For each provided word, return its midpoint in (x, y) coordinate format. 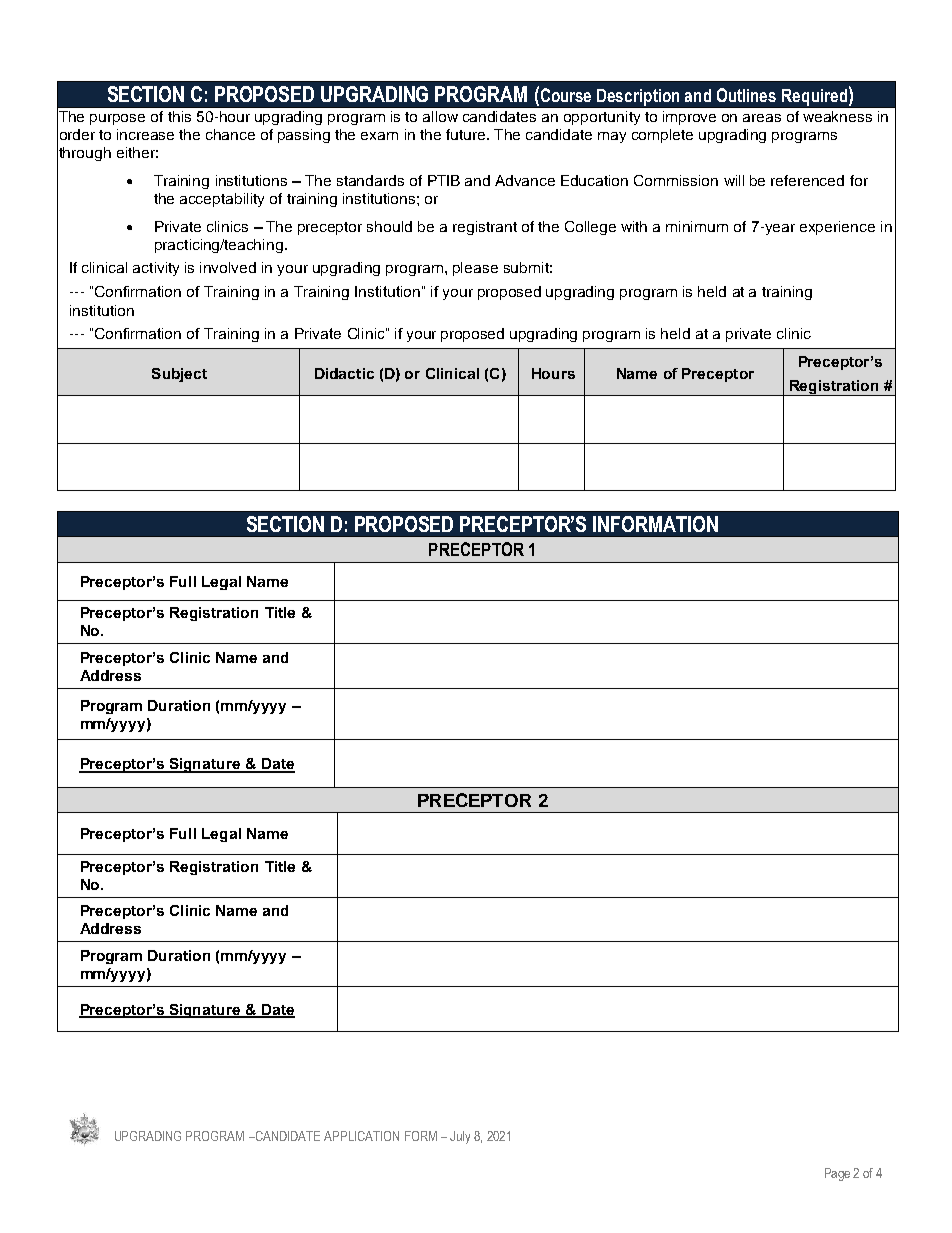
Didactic (344, 373)
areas (762, 118)
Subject (179, 375)
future (467, 134)
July (460, 1137)
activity (156, 269)
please (475, 269)
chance (230, 134)
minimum (697, 226)
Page (837, 1174)
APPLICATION (361, 1136)
